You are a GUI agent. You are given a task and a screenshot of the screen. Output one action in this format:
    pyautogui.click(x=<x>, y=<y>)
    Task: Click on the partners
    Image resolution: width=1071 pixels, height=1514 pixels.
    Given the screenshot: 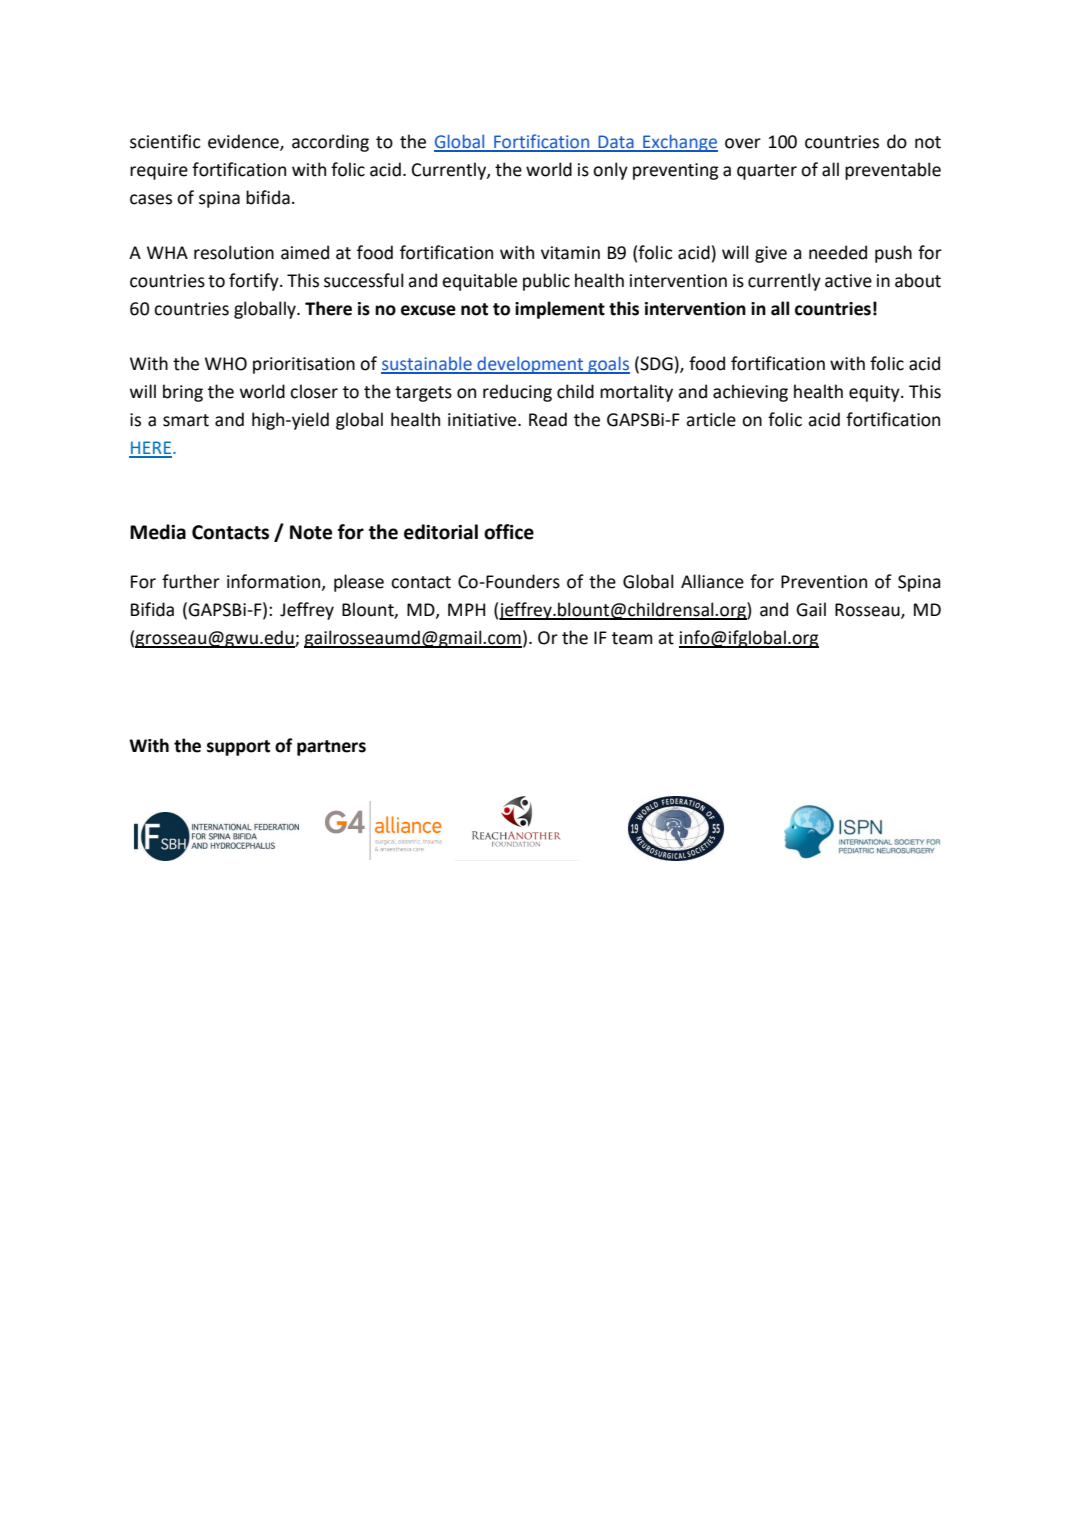 What is the action you would take?
    pyautogui.click(x=331, y=748)
